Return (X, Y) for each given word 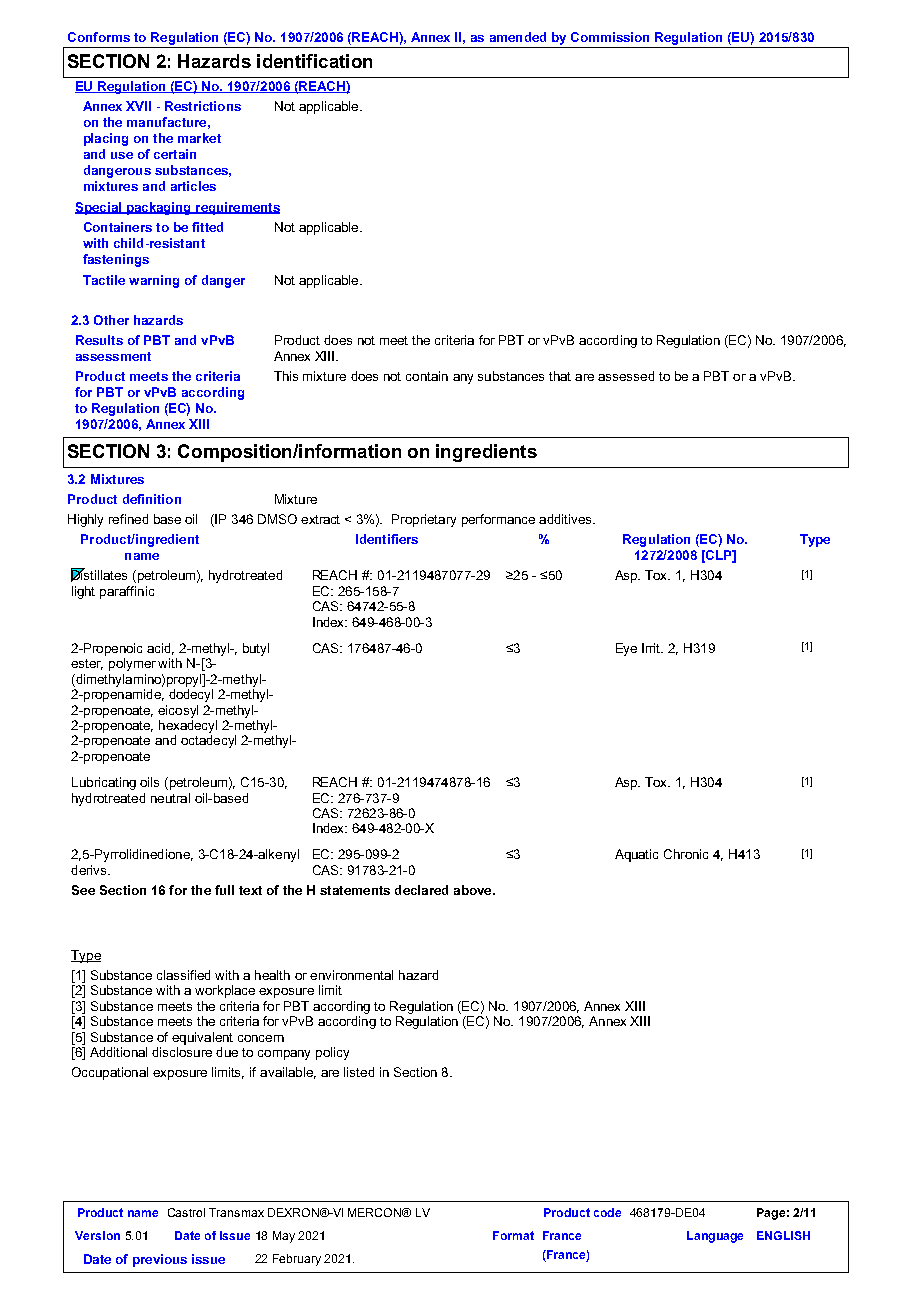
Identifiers (387, 539)
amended (518, 37)
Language (715, 1237)
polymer (132, 664)
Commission (610, 37)
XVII (138, 106)
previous (160, 1260)
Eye (626, 649)
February (297, 1260)
